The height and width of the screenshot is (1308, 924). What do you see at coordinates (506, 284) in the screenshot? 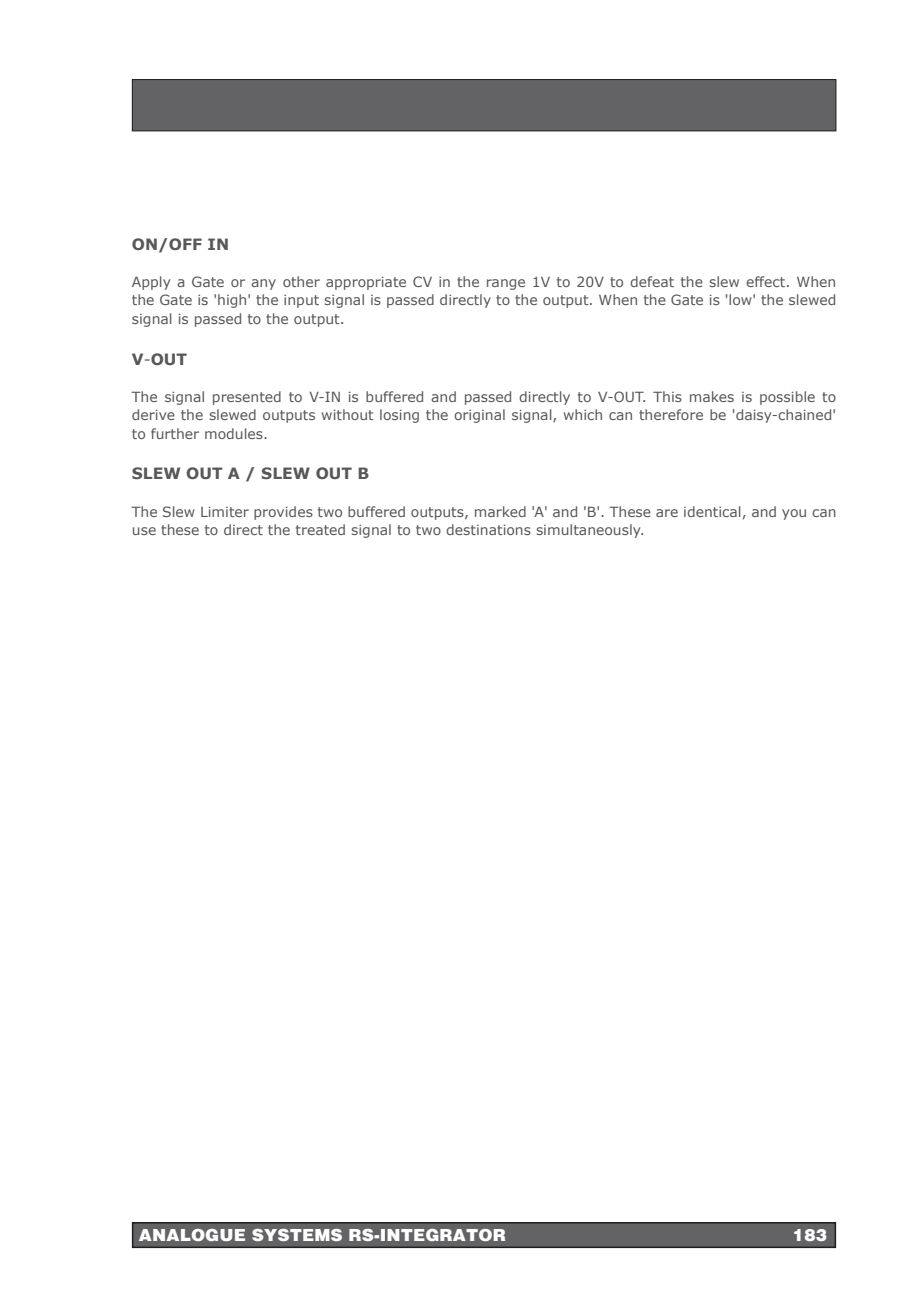
I see `range` at bounding box center [506, 284].
